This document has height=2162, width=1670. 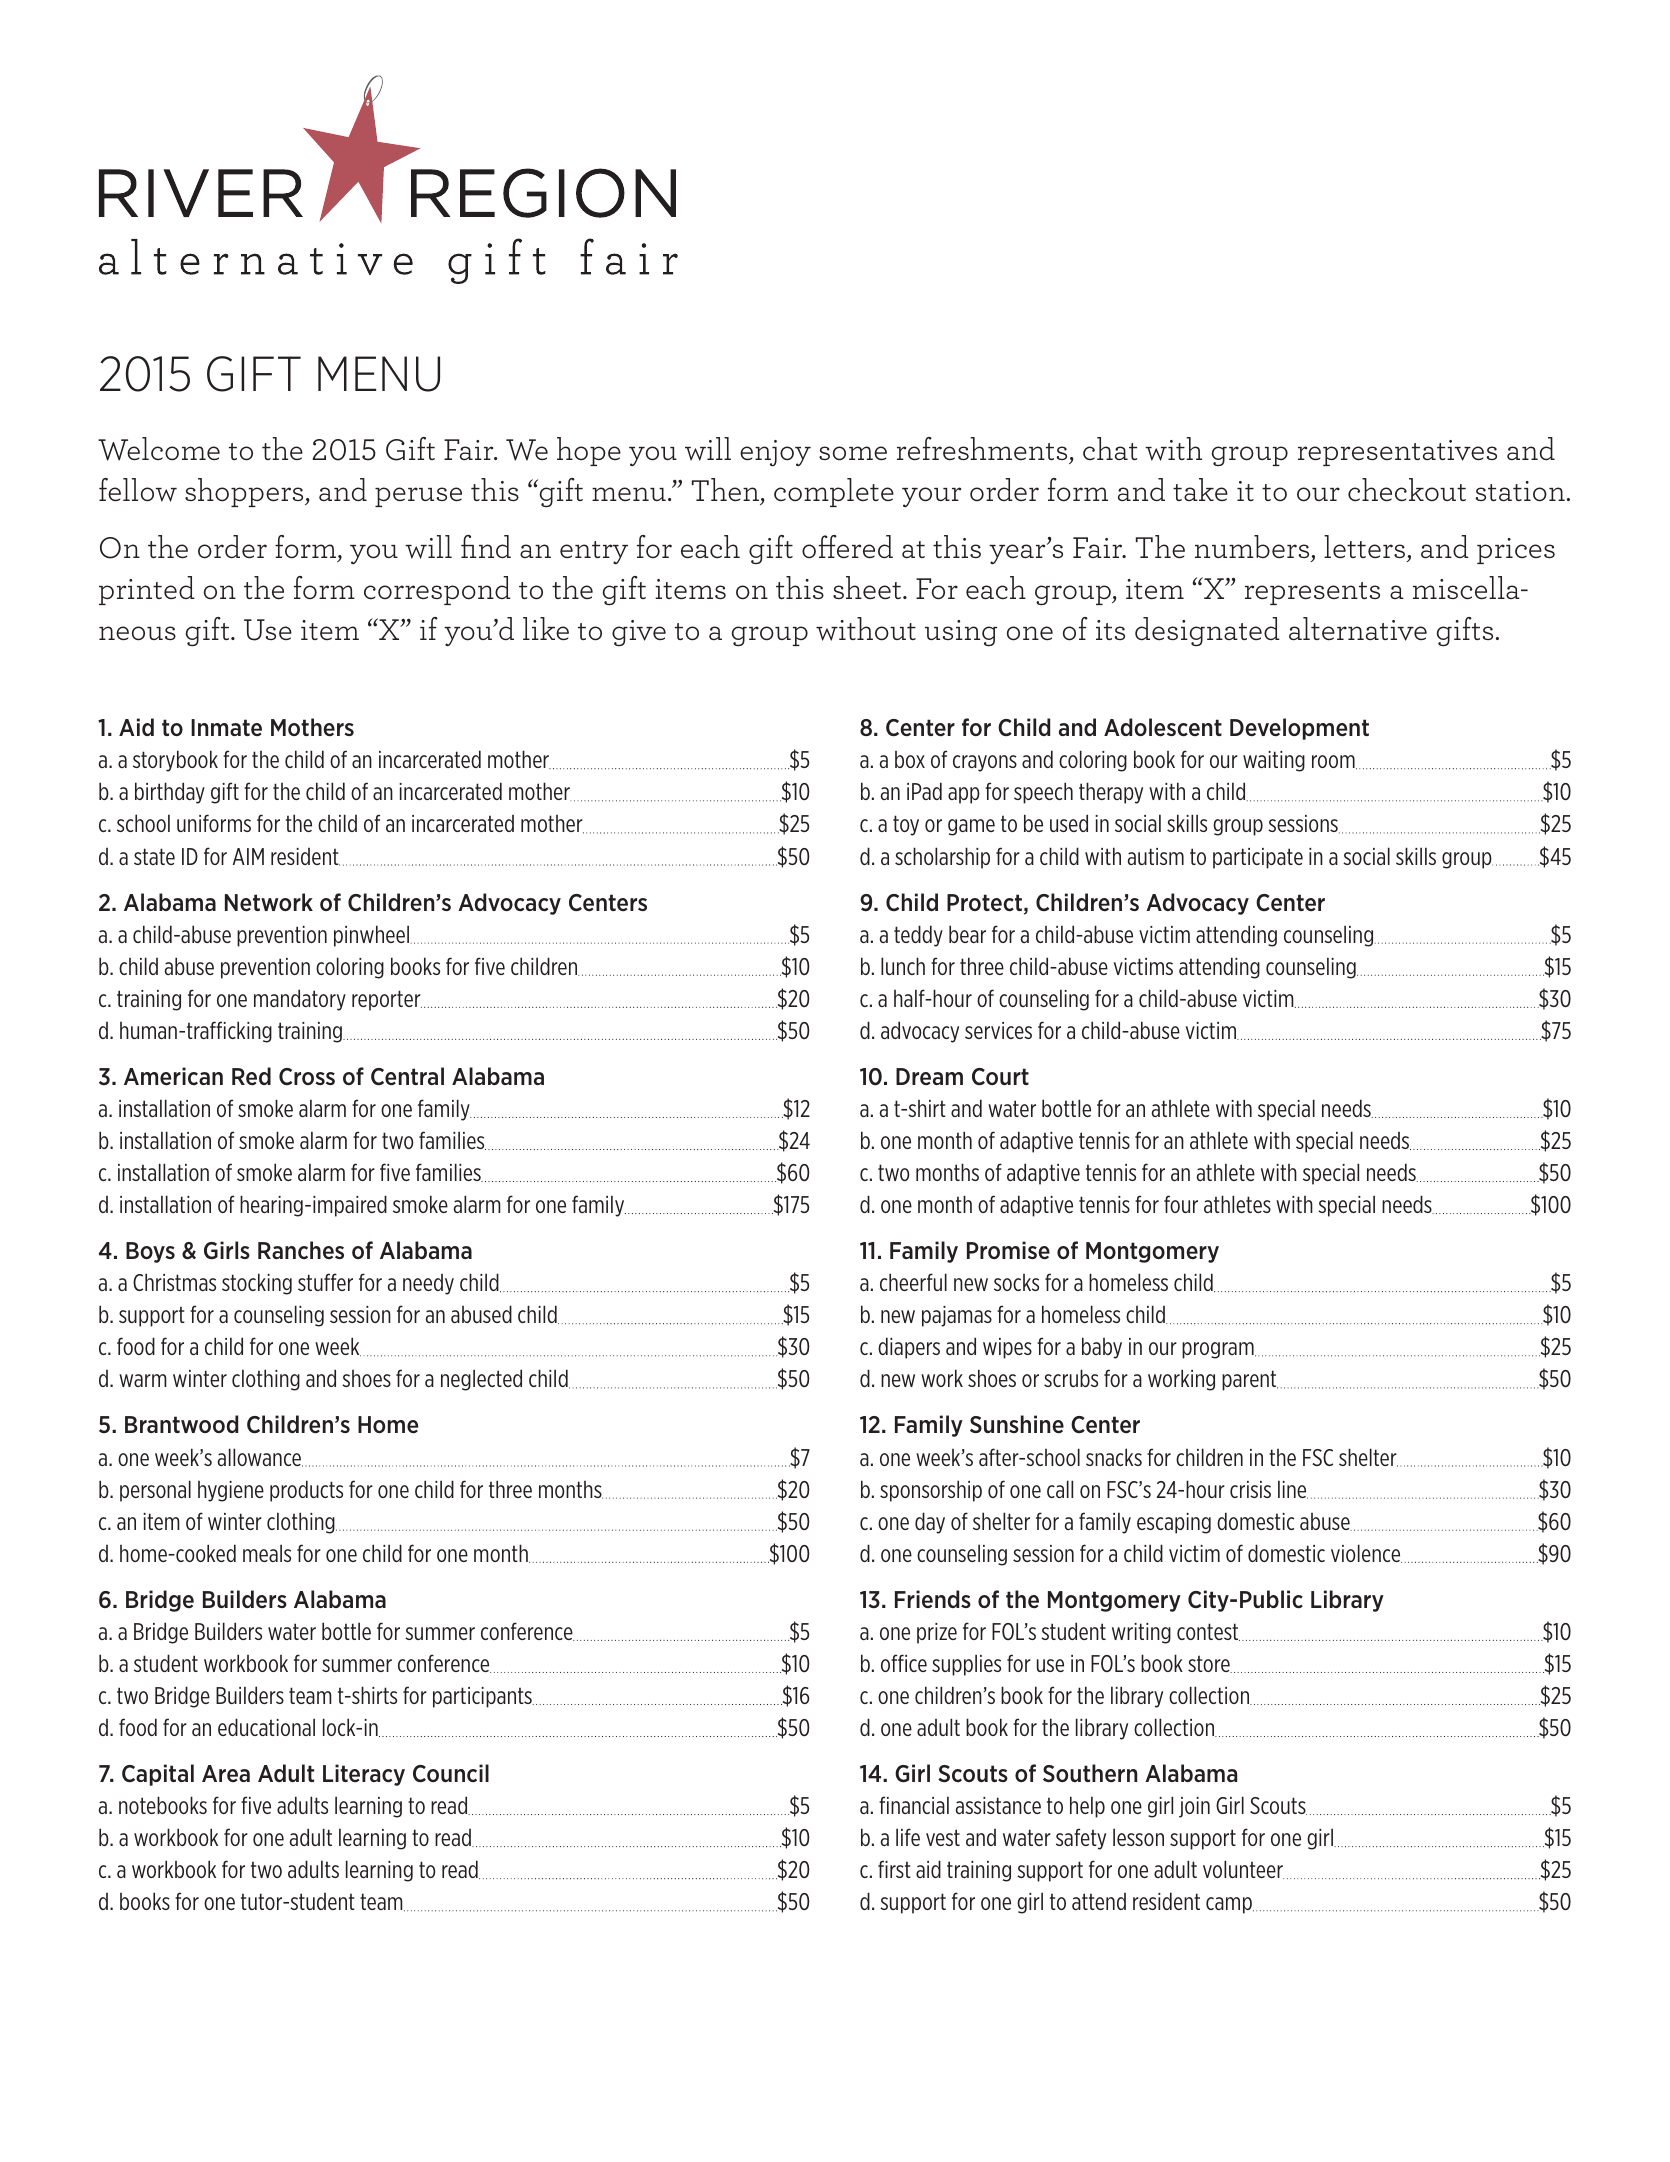 I want to click on Dream, so click(x=929, y=1077).
